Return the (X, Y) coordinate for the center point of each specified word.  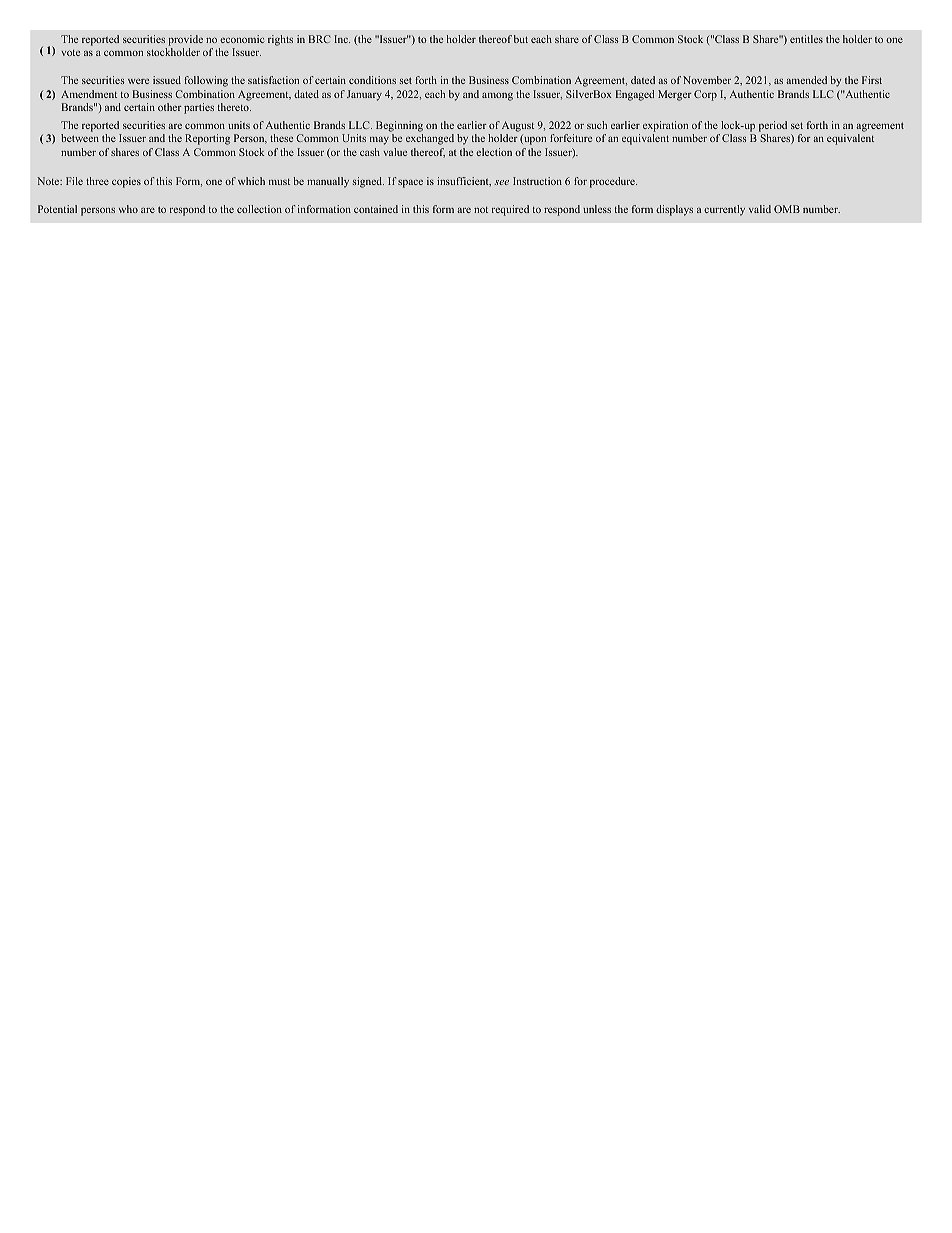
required (510, 210)
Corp (705, 95)
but (521, 39)
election (494, 152)
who (128, 209)
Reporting (207, 139)
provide (185, 40)
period (773, 128)
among (497, 96)
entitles (806, 39)
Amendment (89, 94)
